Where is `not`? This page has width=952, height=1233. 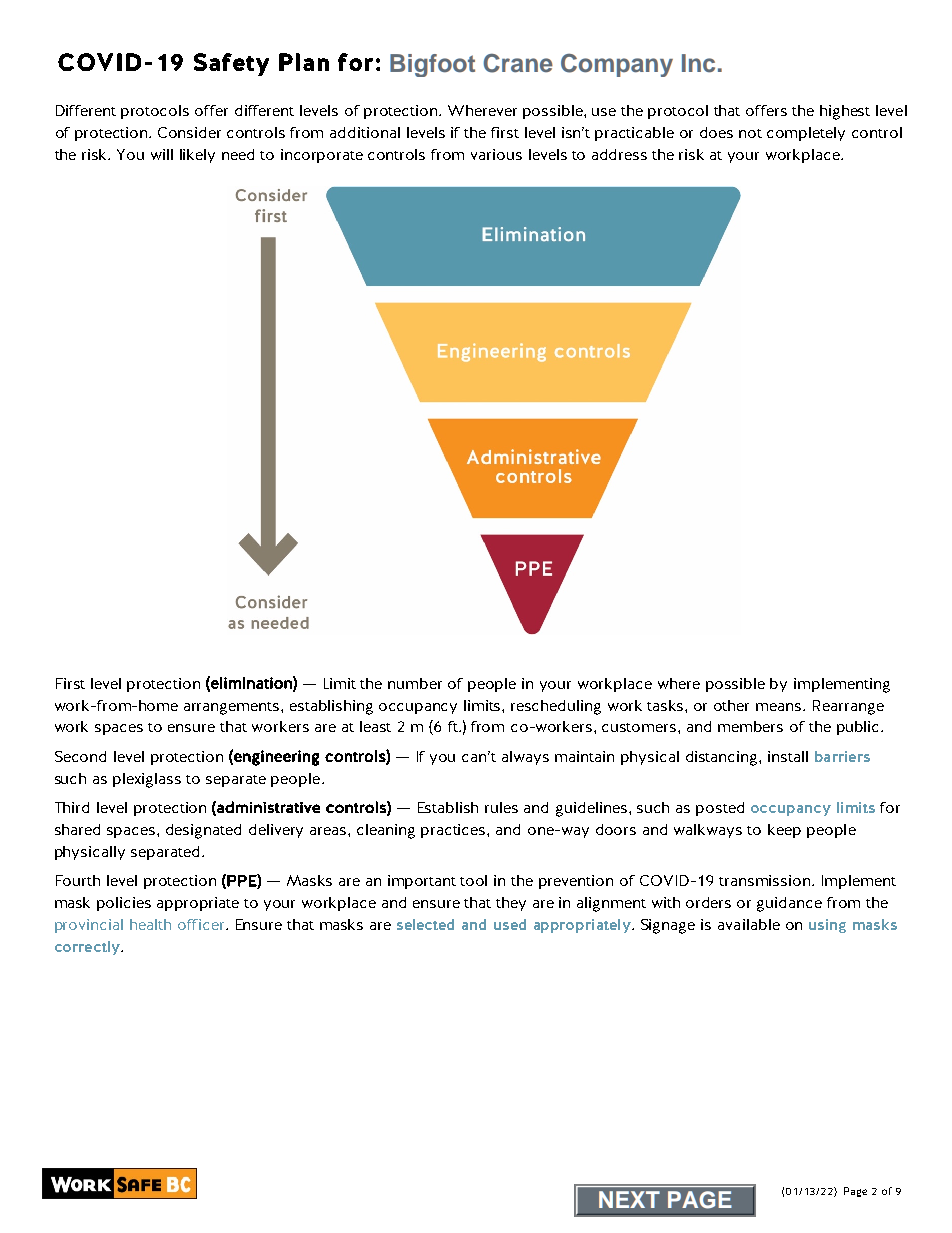 not is located at coordinates (750, 133).
